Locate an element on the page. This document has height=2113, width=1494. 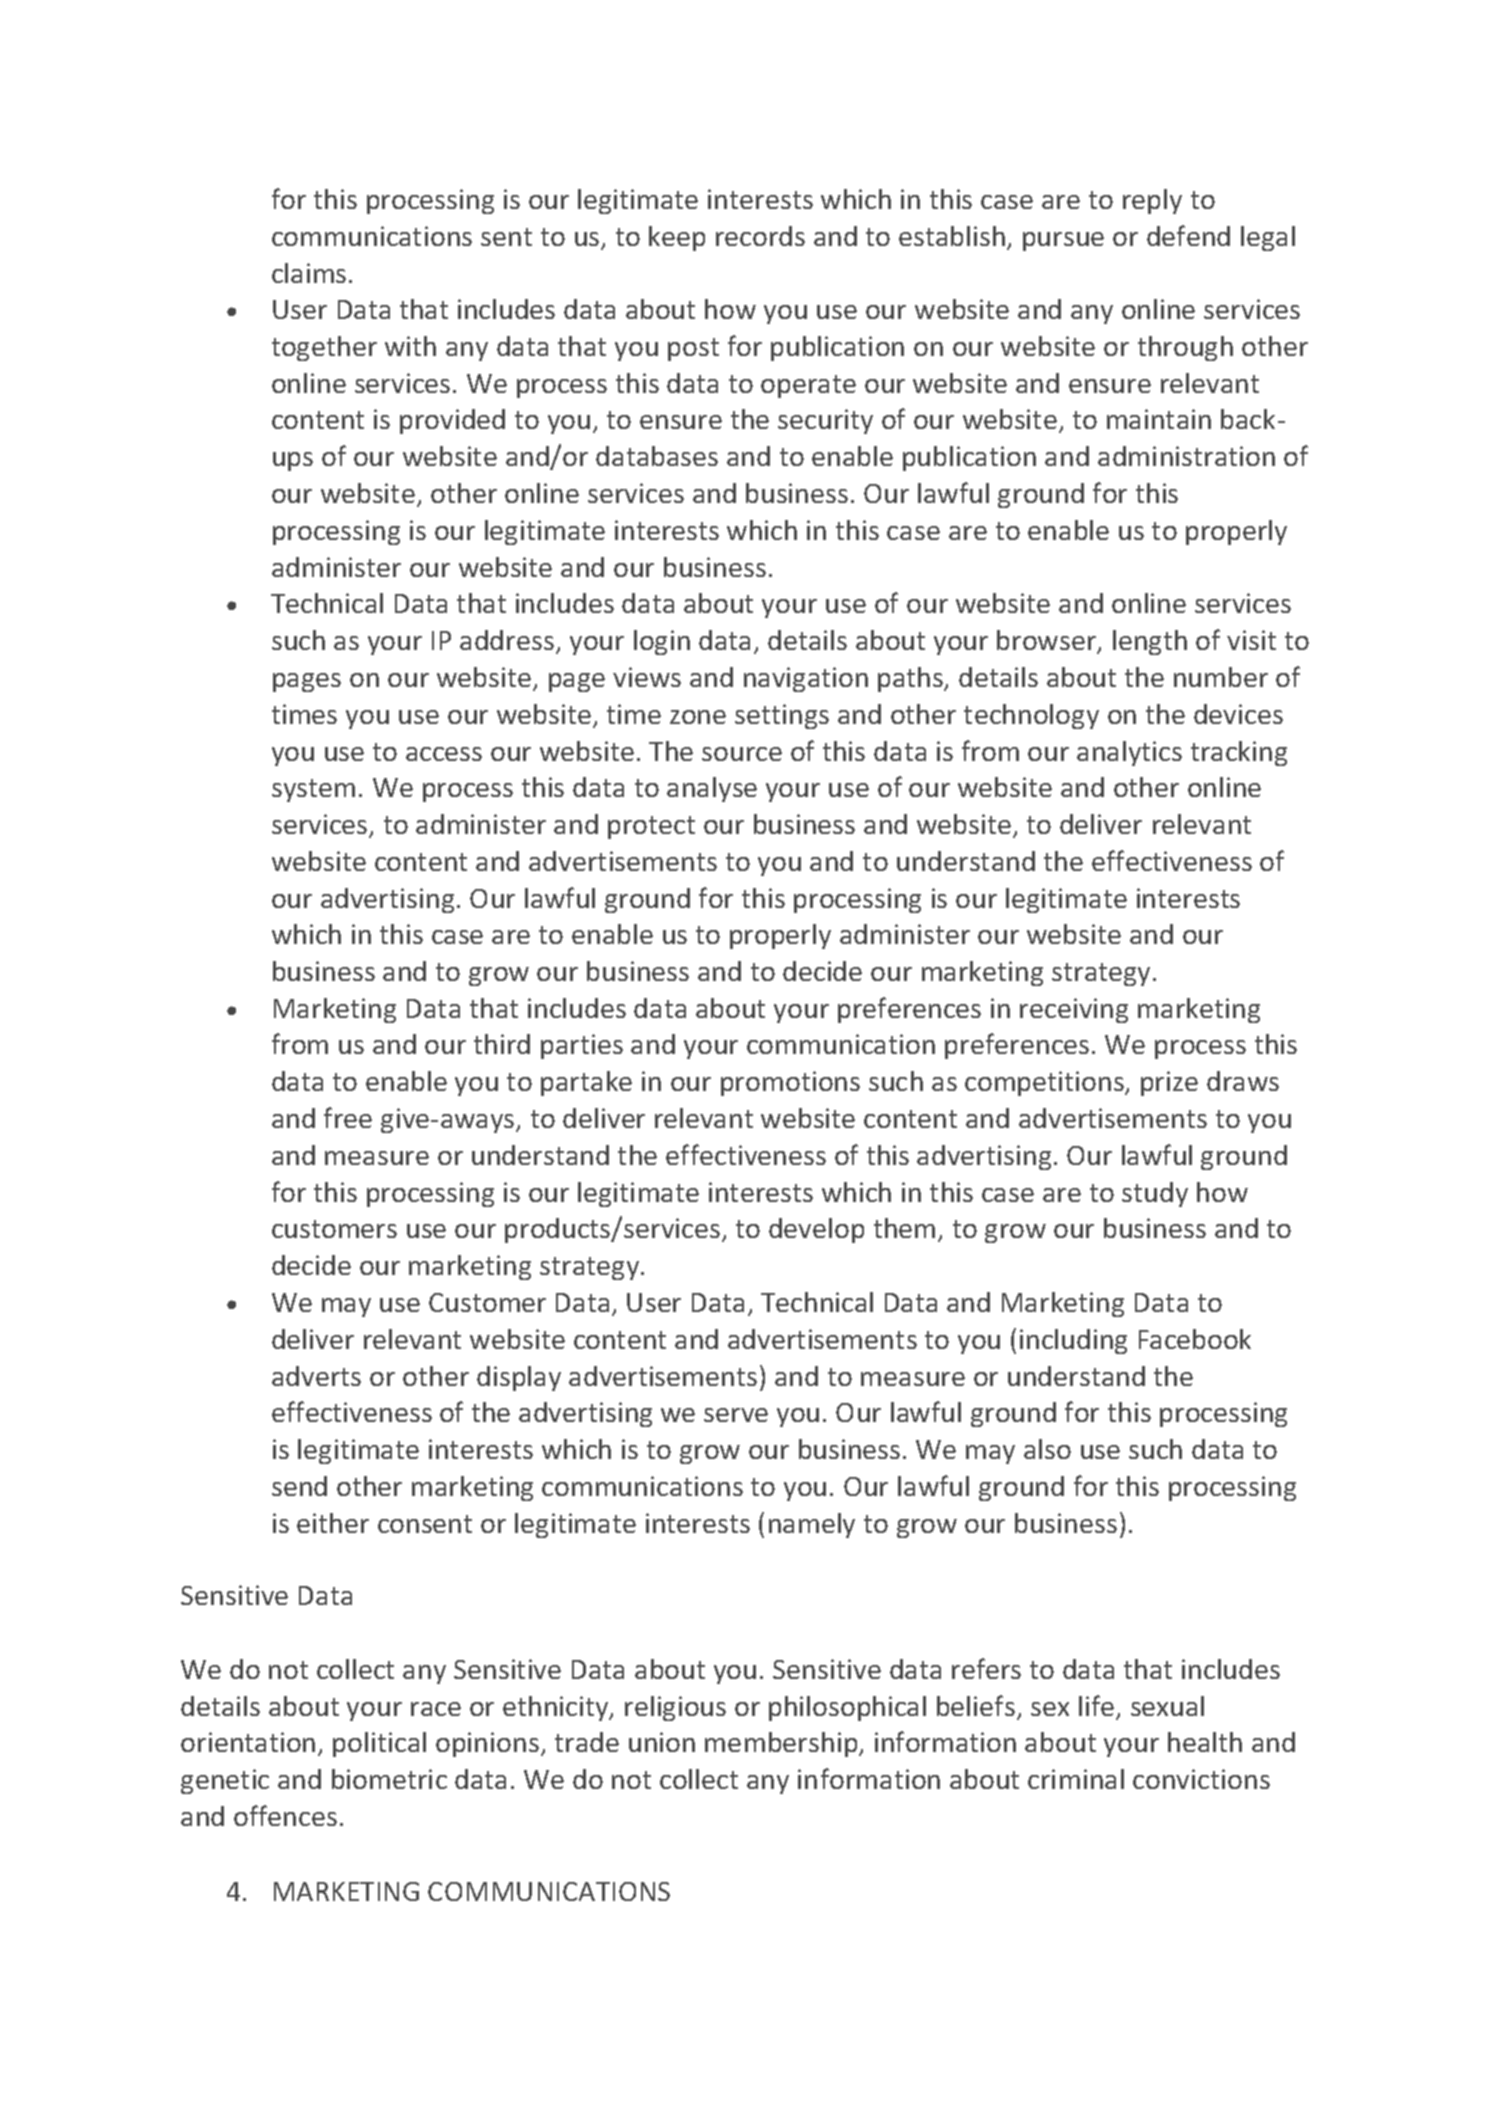
records is located at coordinates (760, 236).
